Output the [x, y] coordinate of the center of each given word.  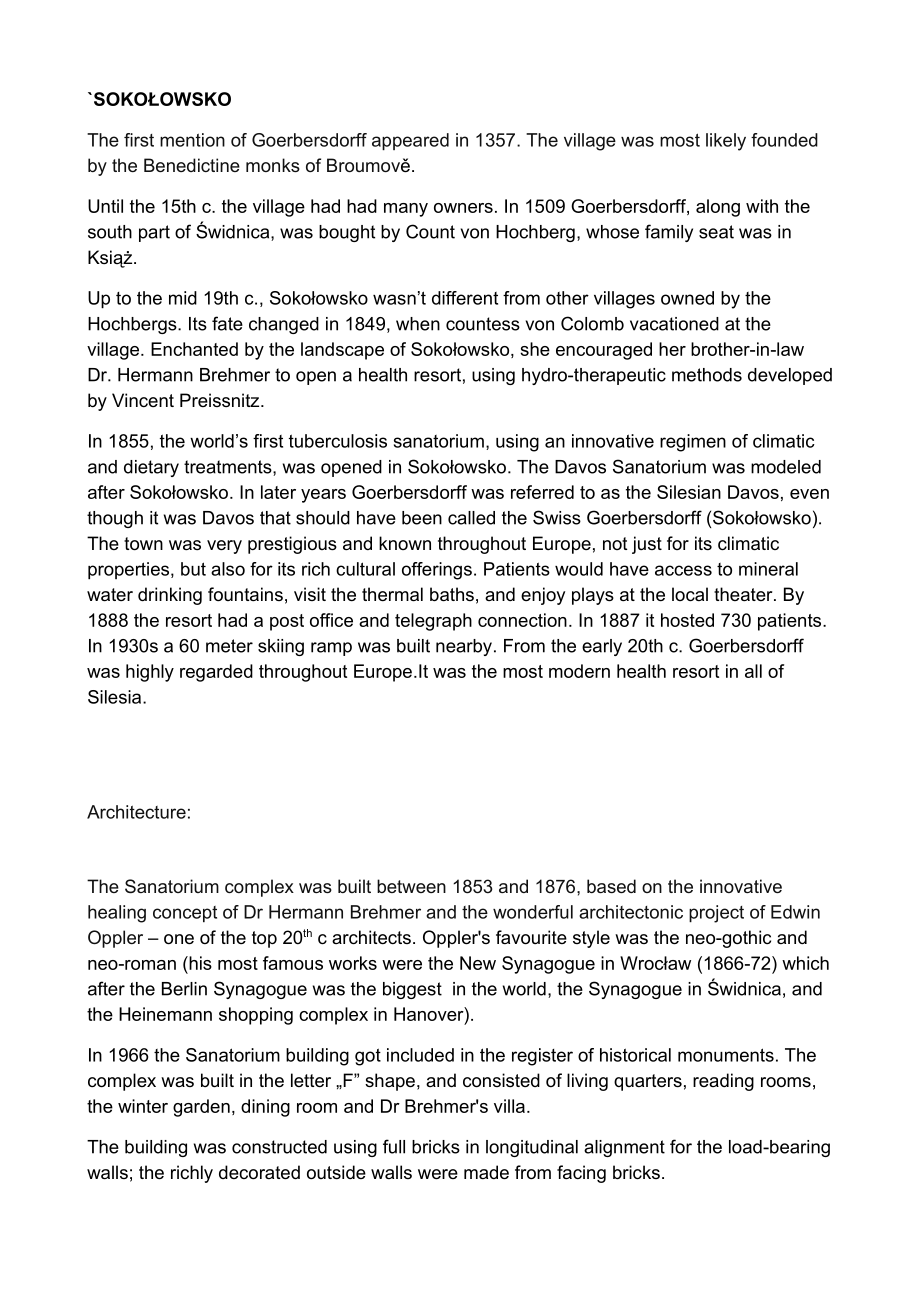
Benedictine [192, 165]
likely [726, 142]
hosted [687, 620]
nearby [464, 647]
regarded [216, 673]
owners [463, 208]
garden [201, 1108]
